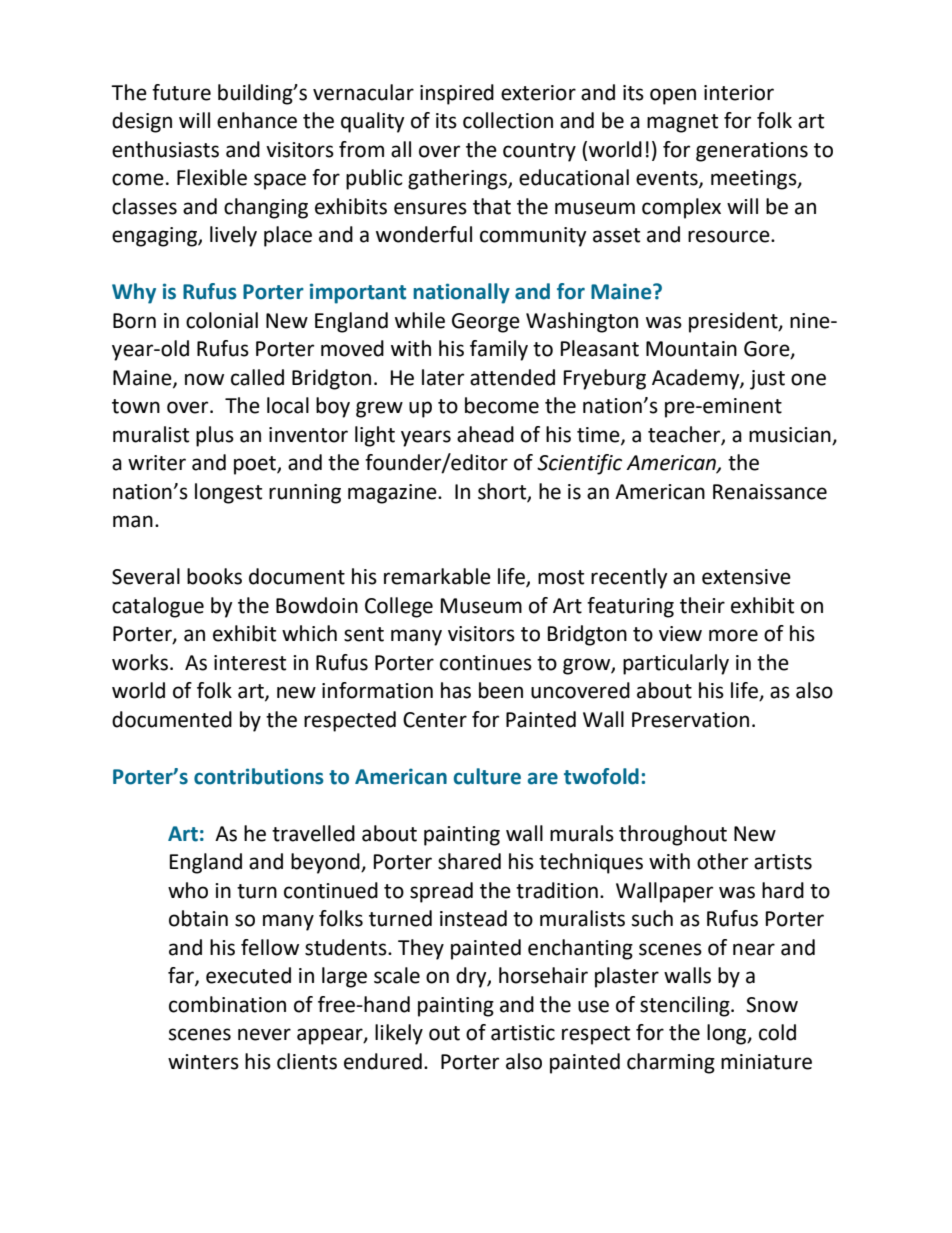 The width and height of the screenshot is (952, 1233). Describe the element at coordinates (790, 435) in the screenshot. I see `musician` at that location.
